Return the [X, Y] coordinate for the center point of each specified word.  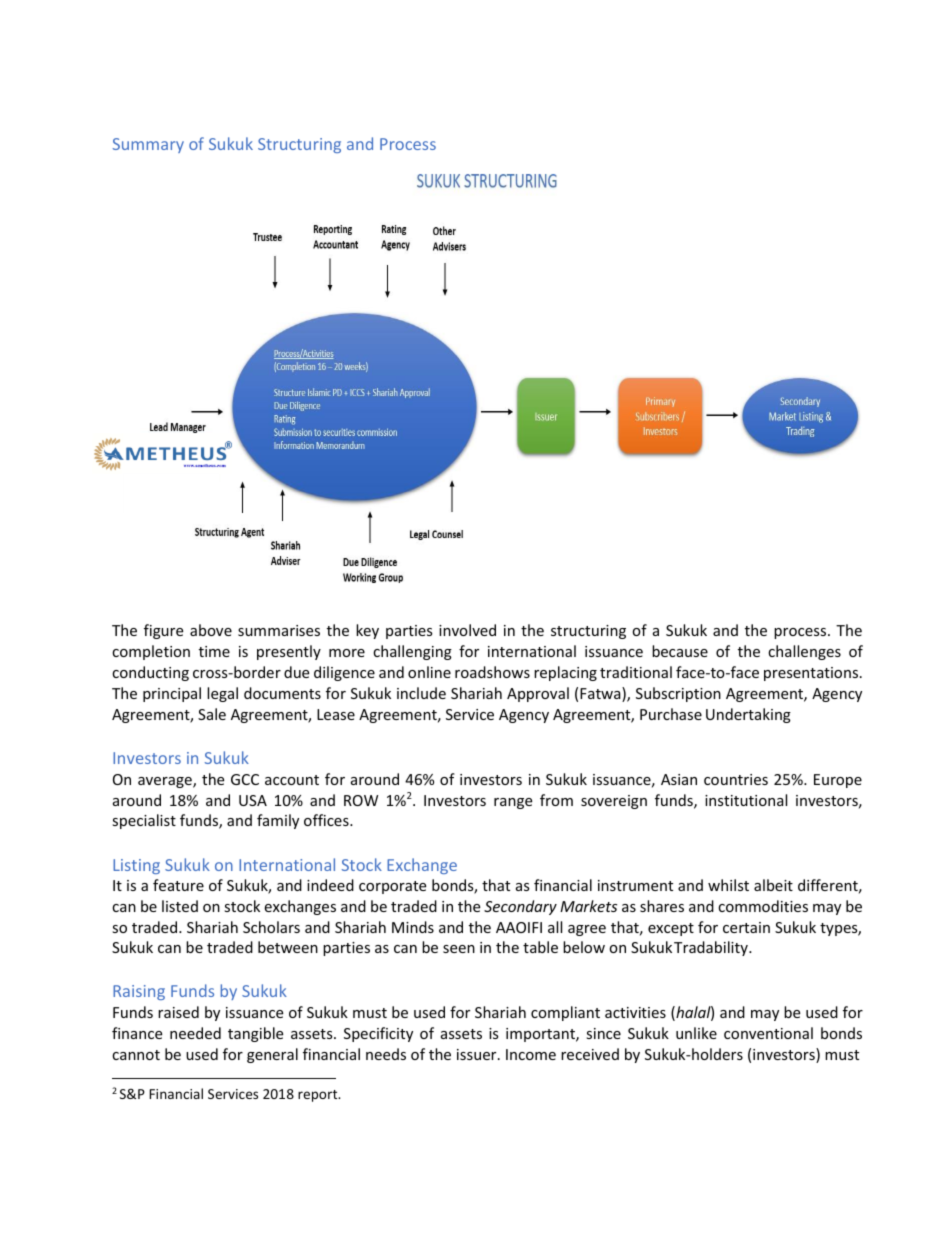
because [680, 651]
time [214, 651]
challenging [412, 652]
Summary [148, 145]
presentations [812, 674]
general [272, 1055]
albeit [773, 885]
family [278, 821]
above [211, 630]
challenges [804, 652]
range [513, 803]
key [367, 631]
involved [467, 630]
